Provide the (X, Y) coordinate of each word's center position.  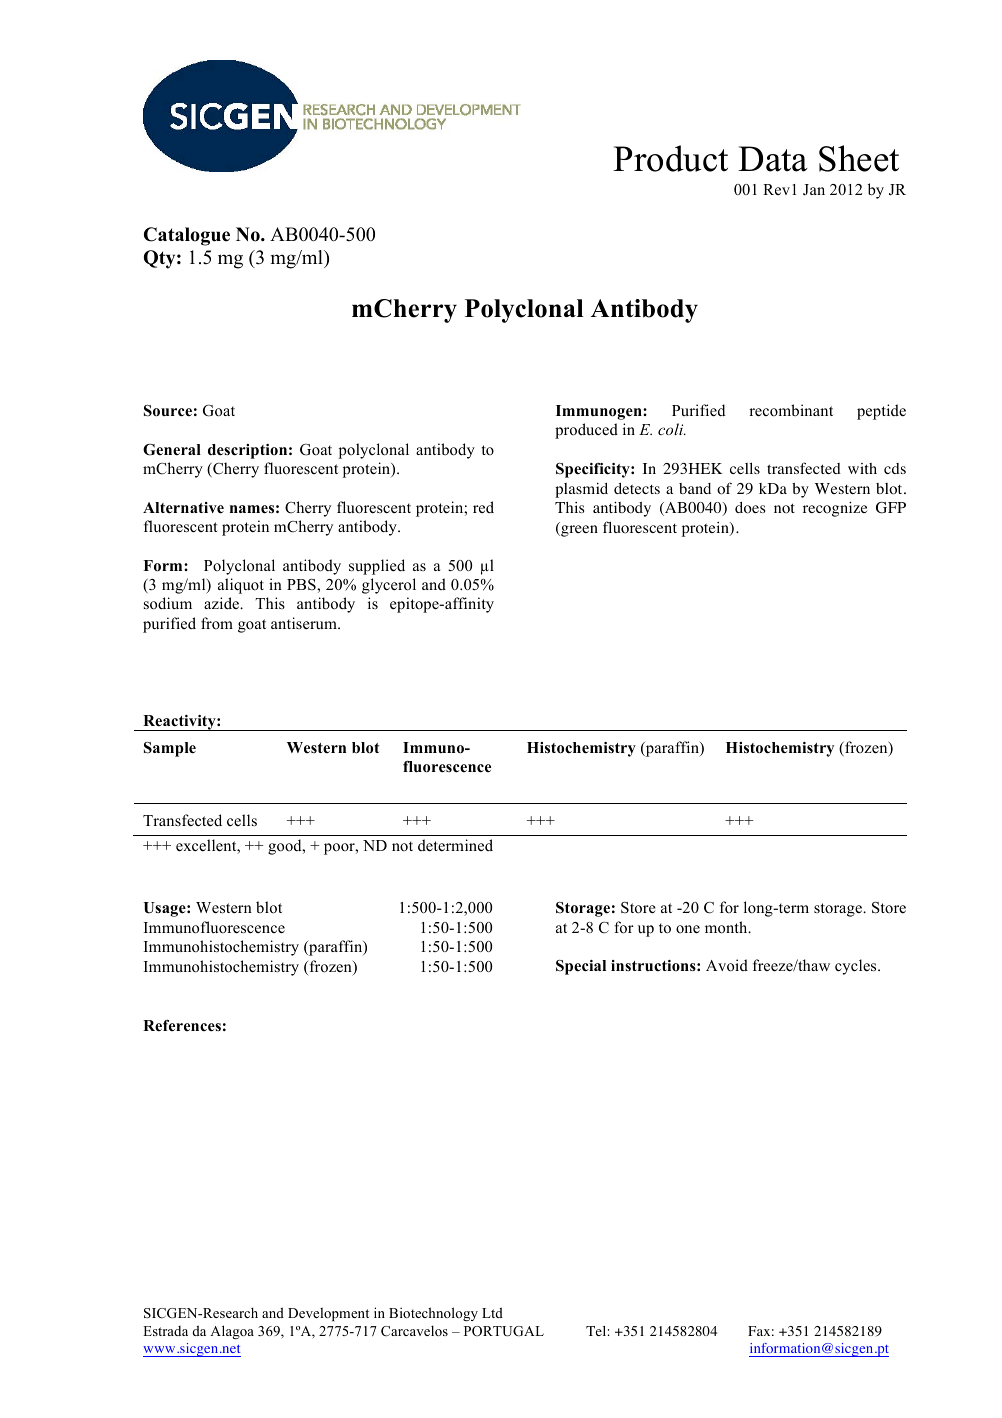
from (217, 623)
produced (586, 431)
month (727, 927)
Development (328, 1314)
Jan (814, 190)
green (578, 531)
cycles (857, 967)
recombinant (791, 410)
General (172, 450)
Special (581, 967)
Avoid (727, 965)
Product (670, 158)
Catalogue (187, 236)
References (182, 1026)
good (286, 847)
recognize (835, 509)
